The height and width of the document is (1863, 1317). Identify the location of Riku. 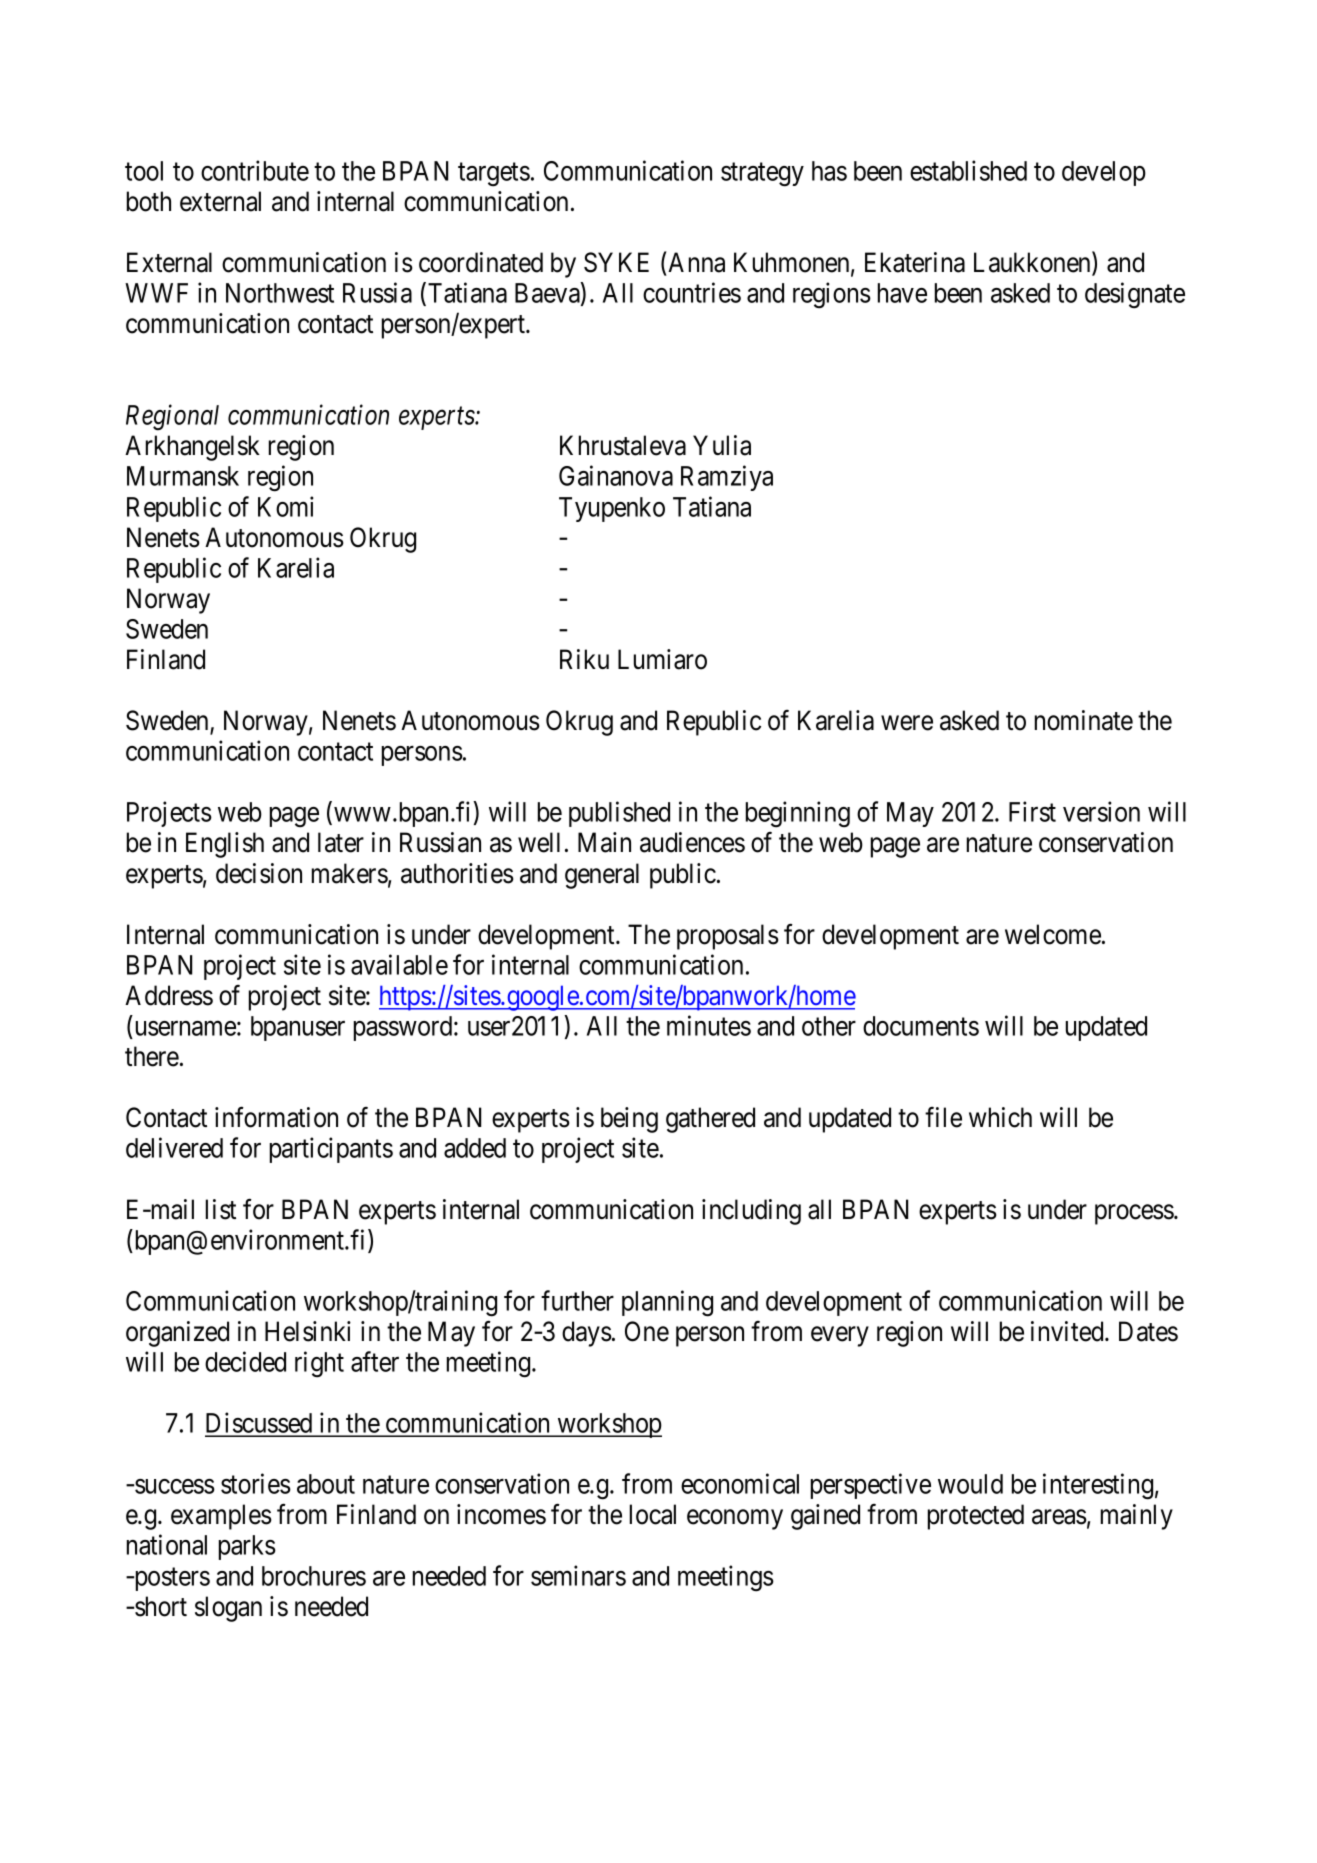
(584, 659).
